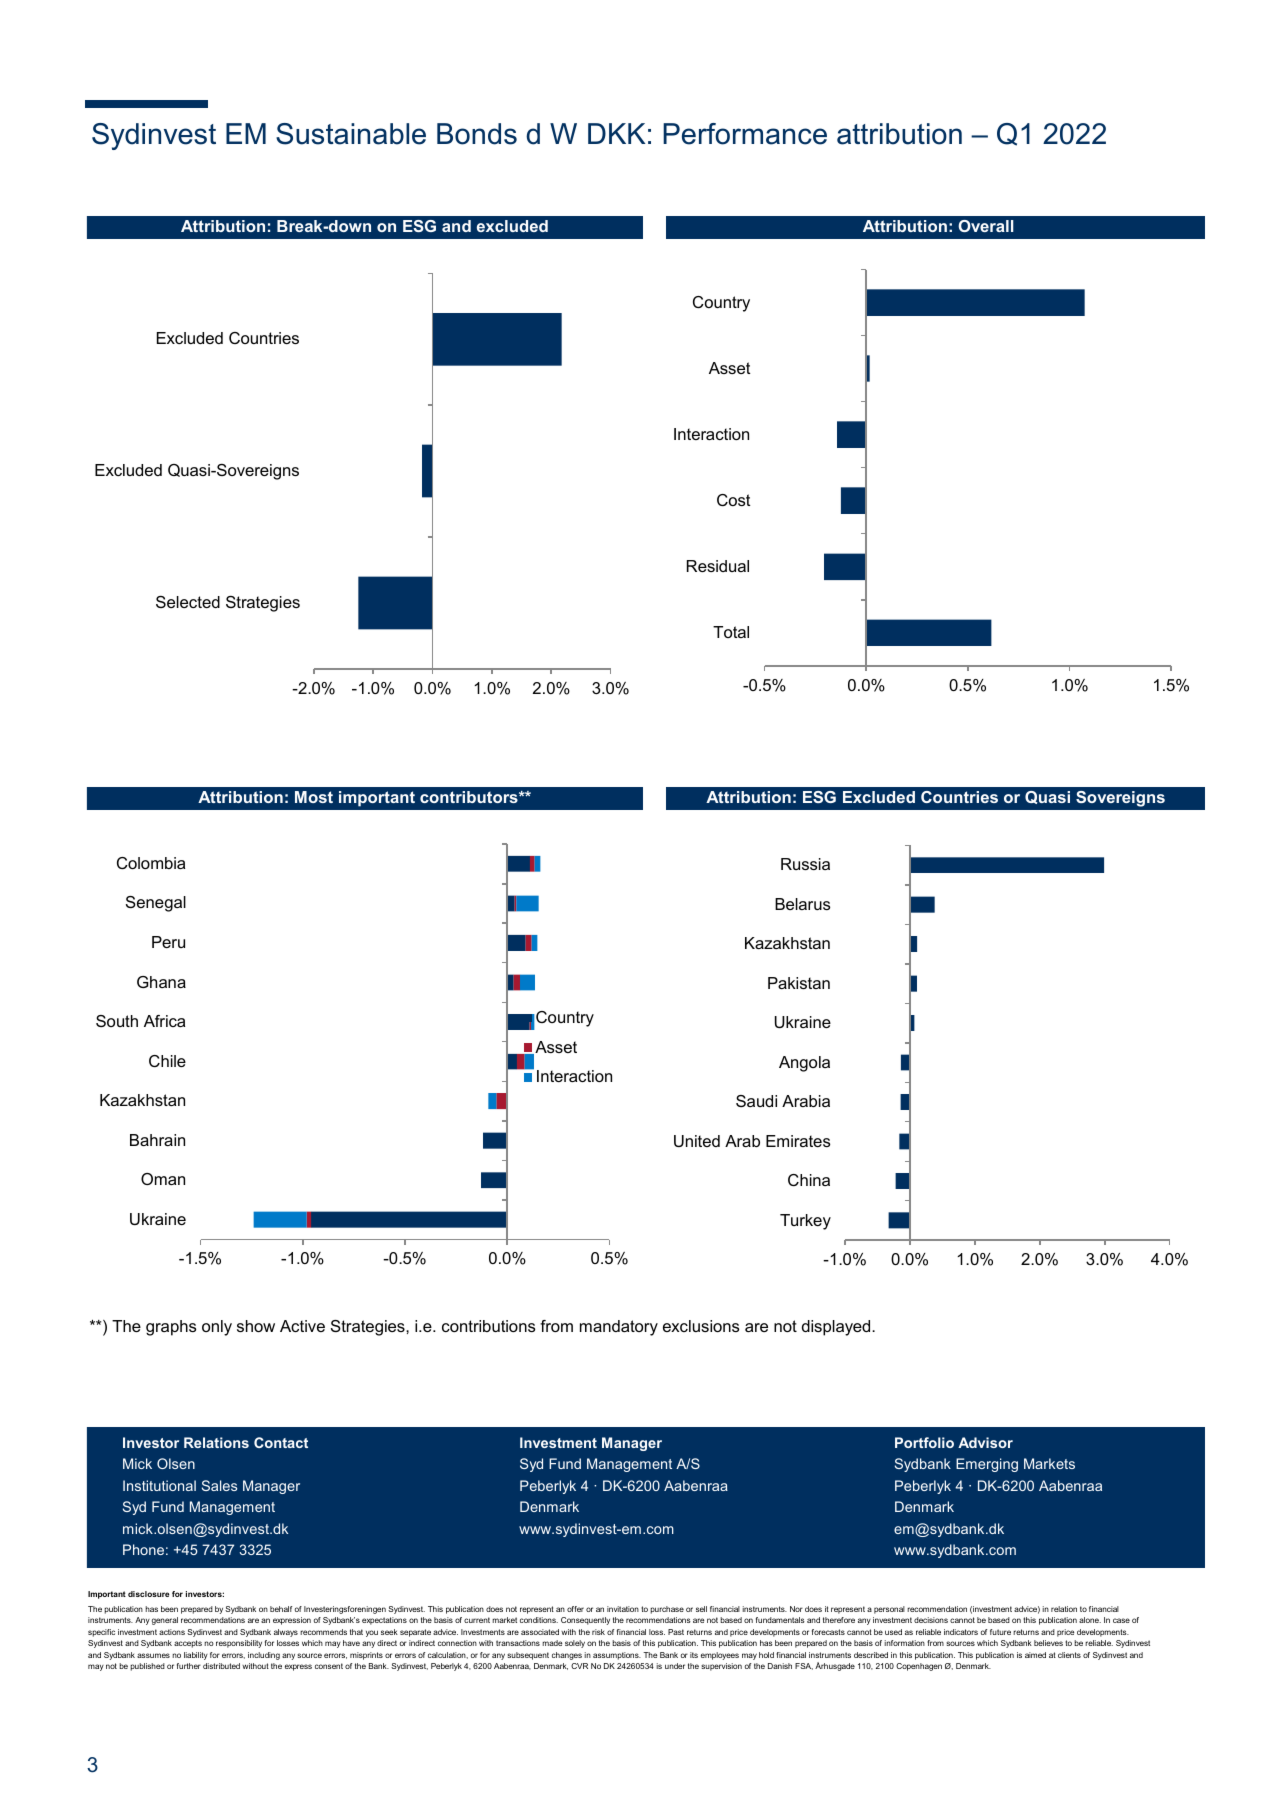 Image resolution: width=1276 pixels, height=1805 pixels. I want to click on Performance, so click(745, 134).
